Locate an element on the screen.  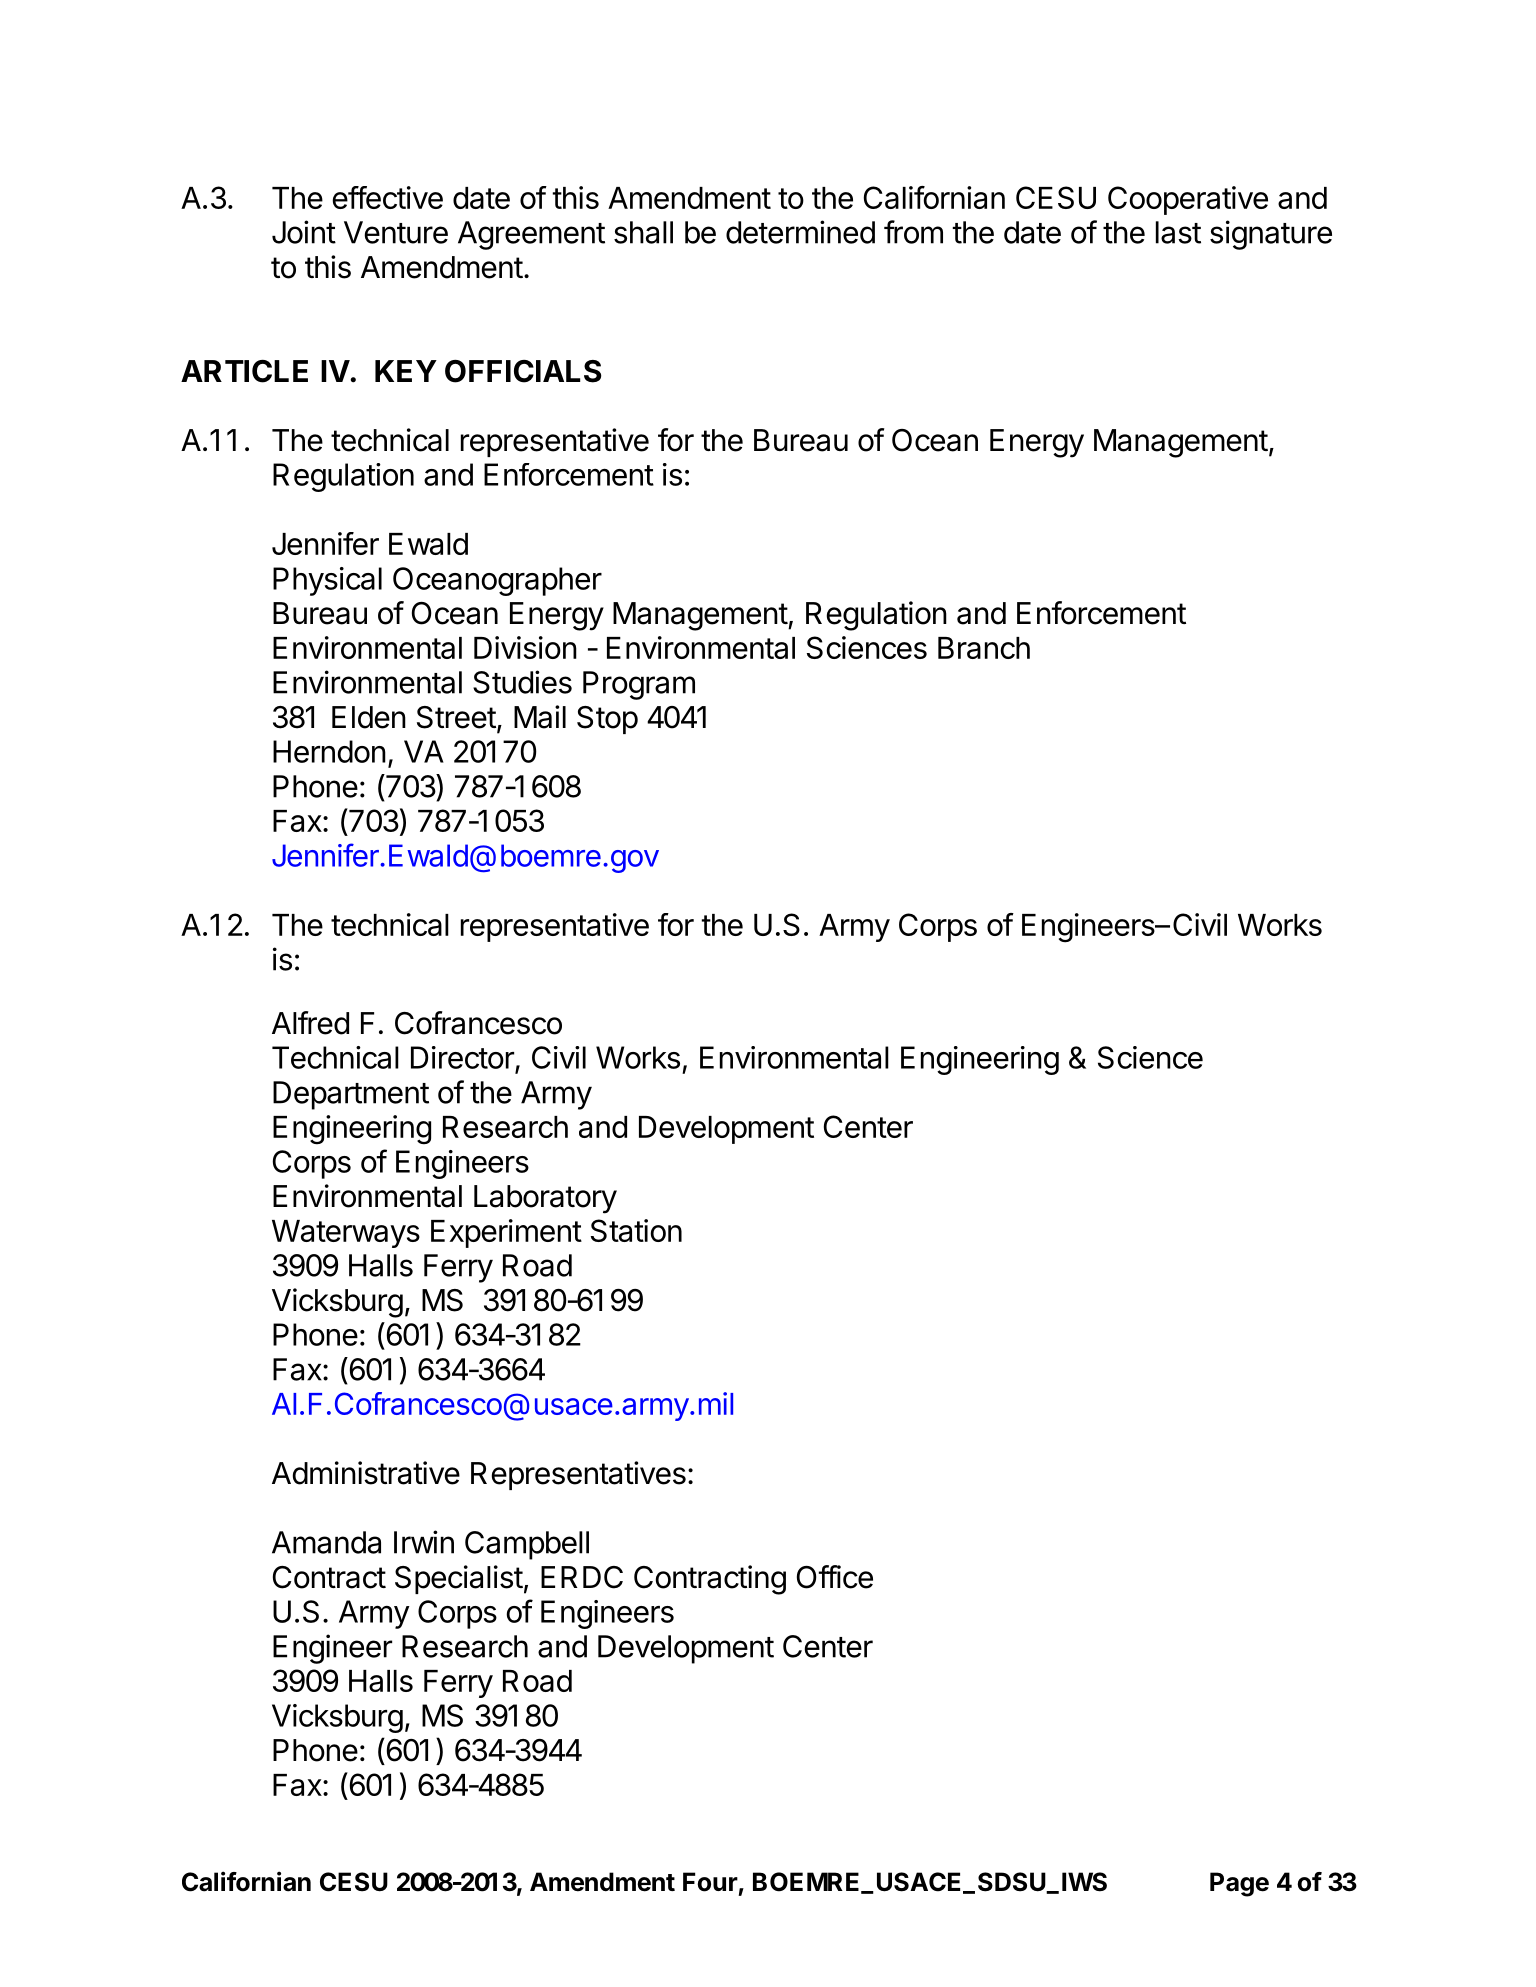
Page is located at coordinates (1239, 1884).
